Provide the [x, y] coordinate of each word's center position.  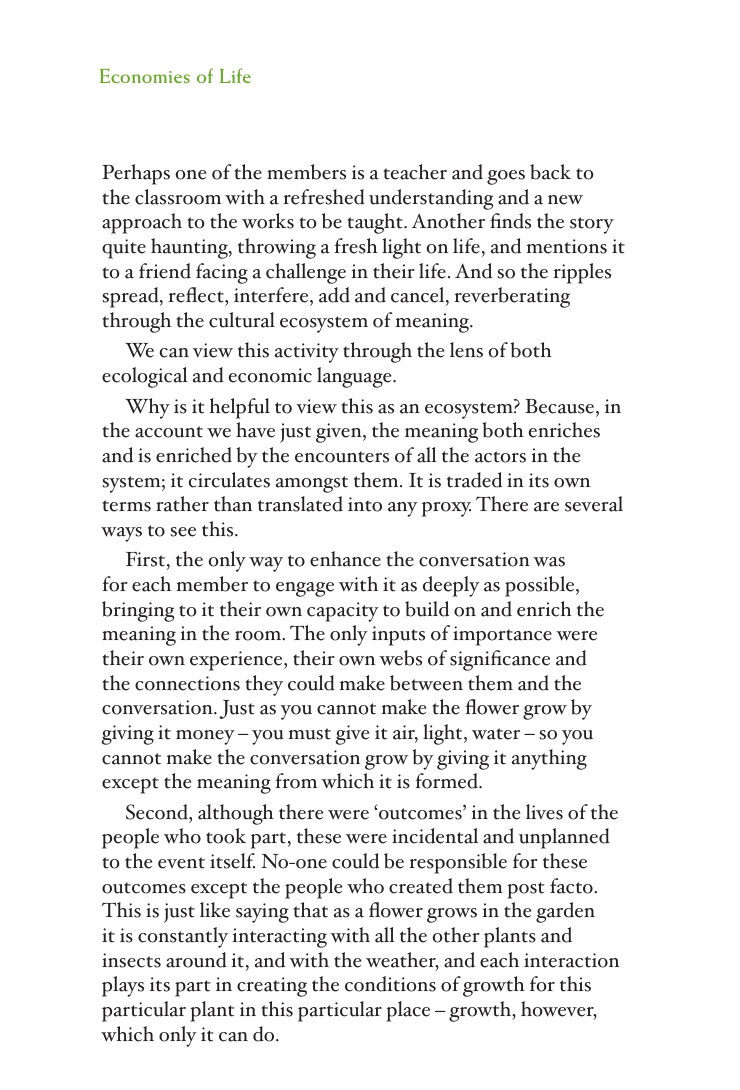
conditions [390, 984]
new [565, 200]
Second [158, 812]
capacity [343, 612]
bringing [138, 611]
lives [544, 812]
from [296, 781]
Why [147, 408]
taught [376, 223]
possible [541, 586]
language [355, 377]
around [196, 960]
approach [142, 223]
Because [559, 406]
